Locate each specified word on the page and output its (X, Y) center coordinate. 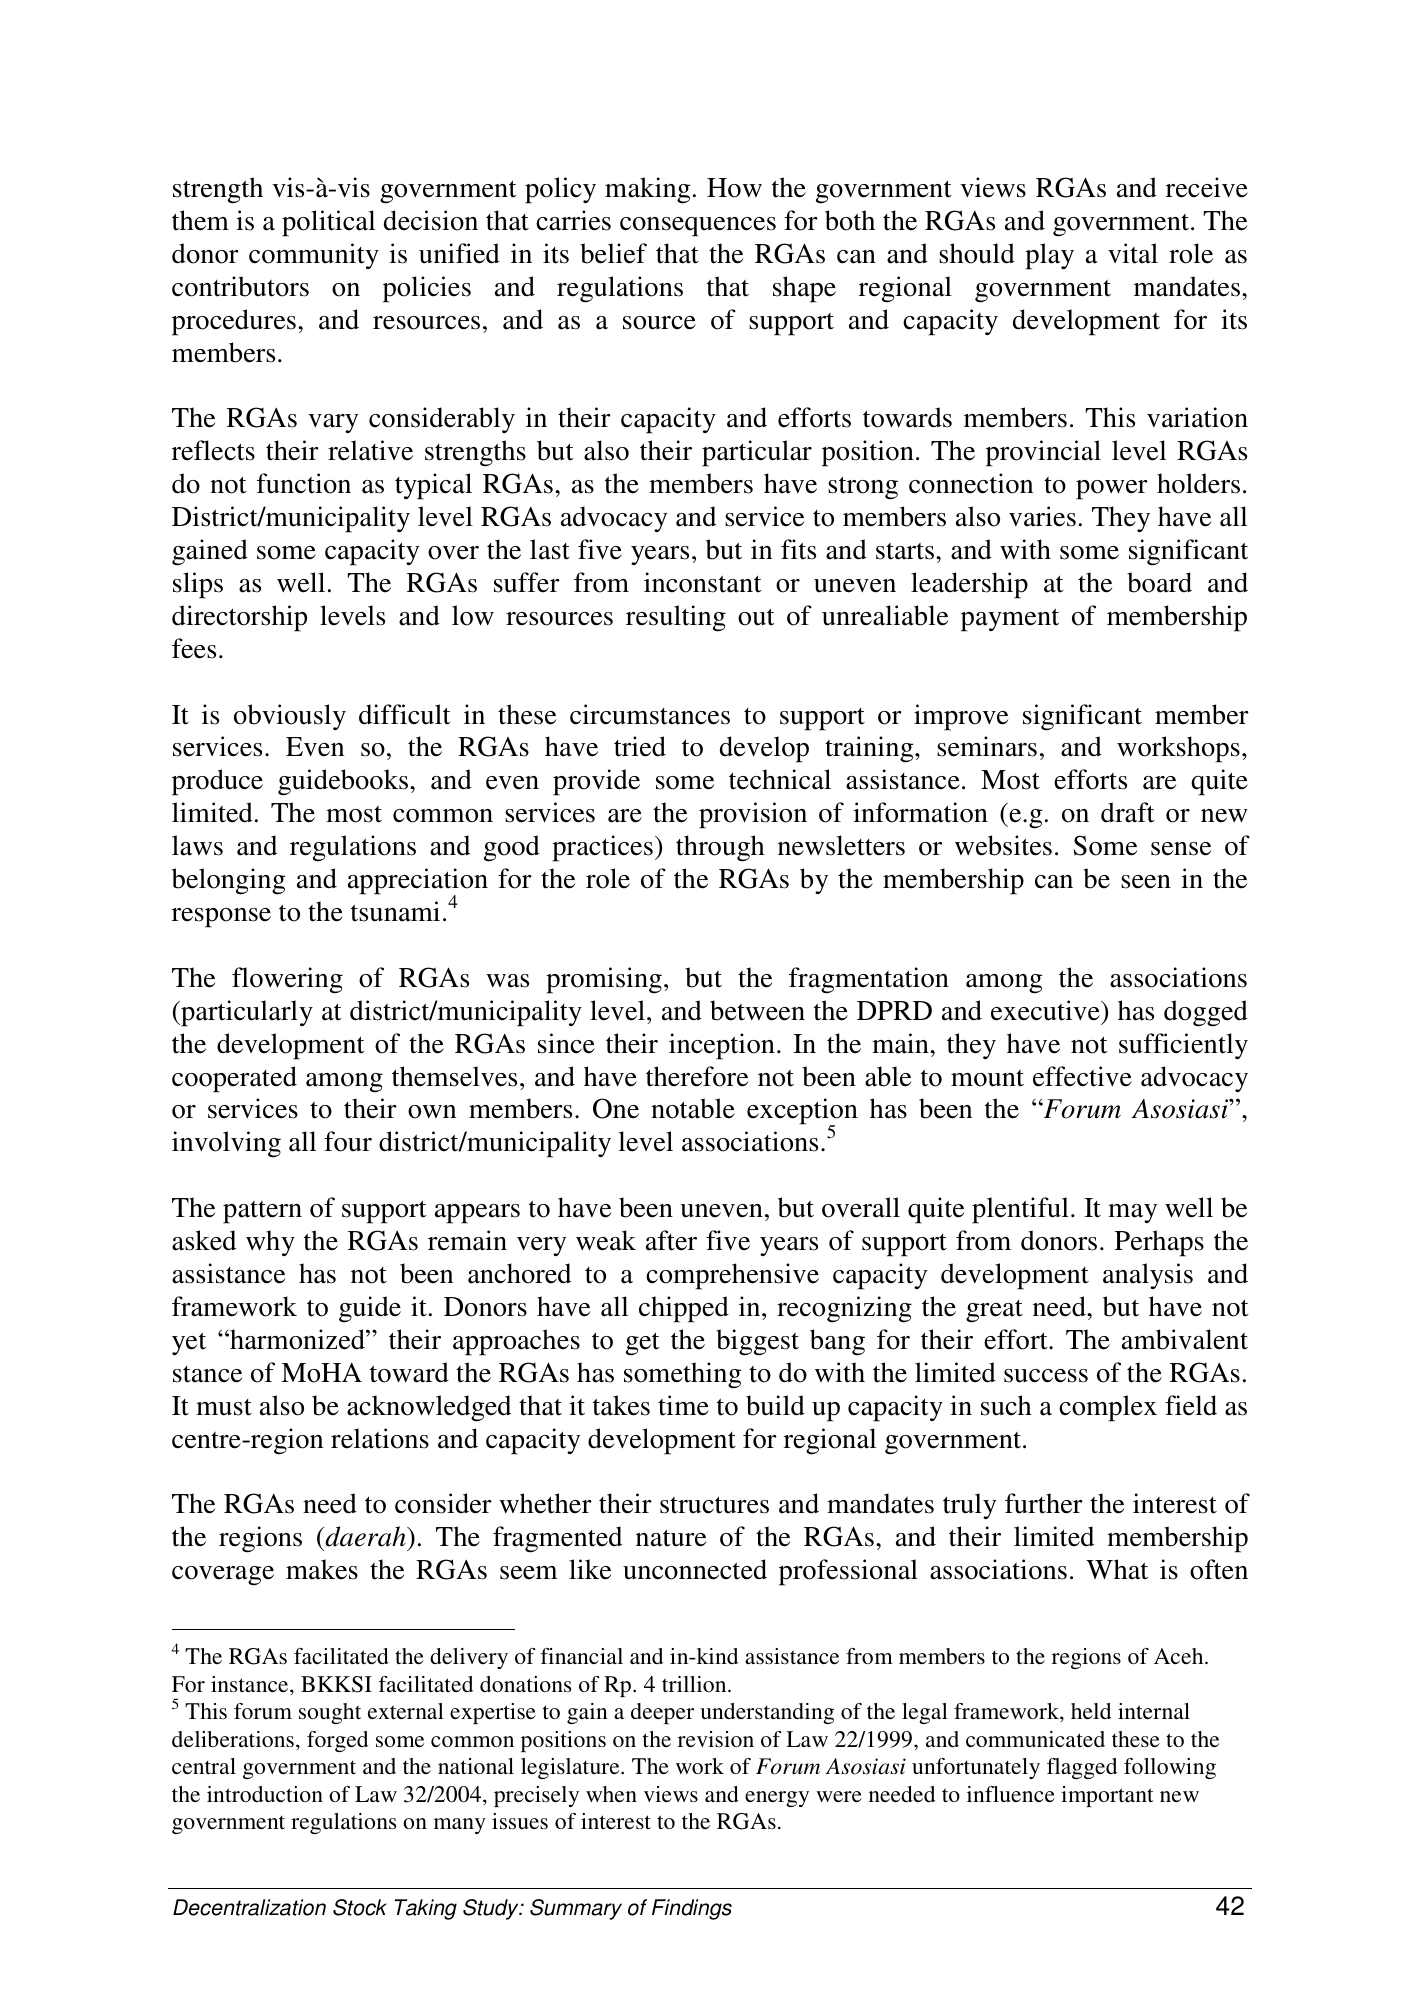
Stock (360, 1907)
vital (1133, 253)
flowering (287, 980)
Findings (692, 1909)
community (314, 256)
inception (722, 1046)
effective (1082, 1076)
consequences (698, 227)
